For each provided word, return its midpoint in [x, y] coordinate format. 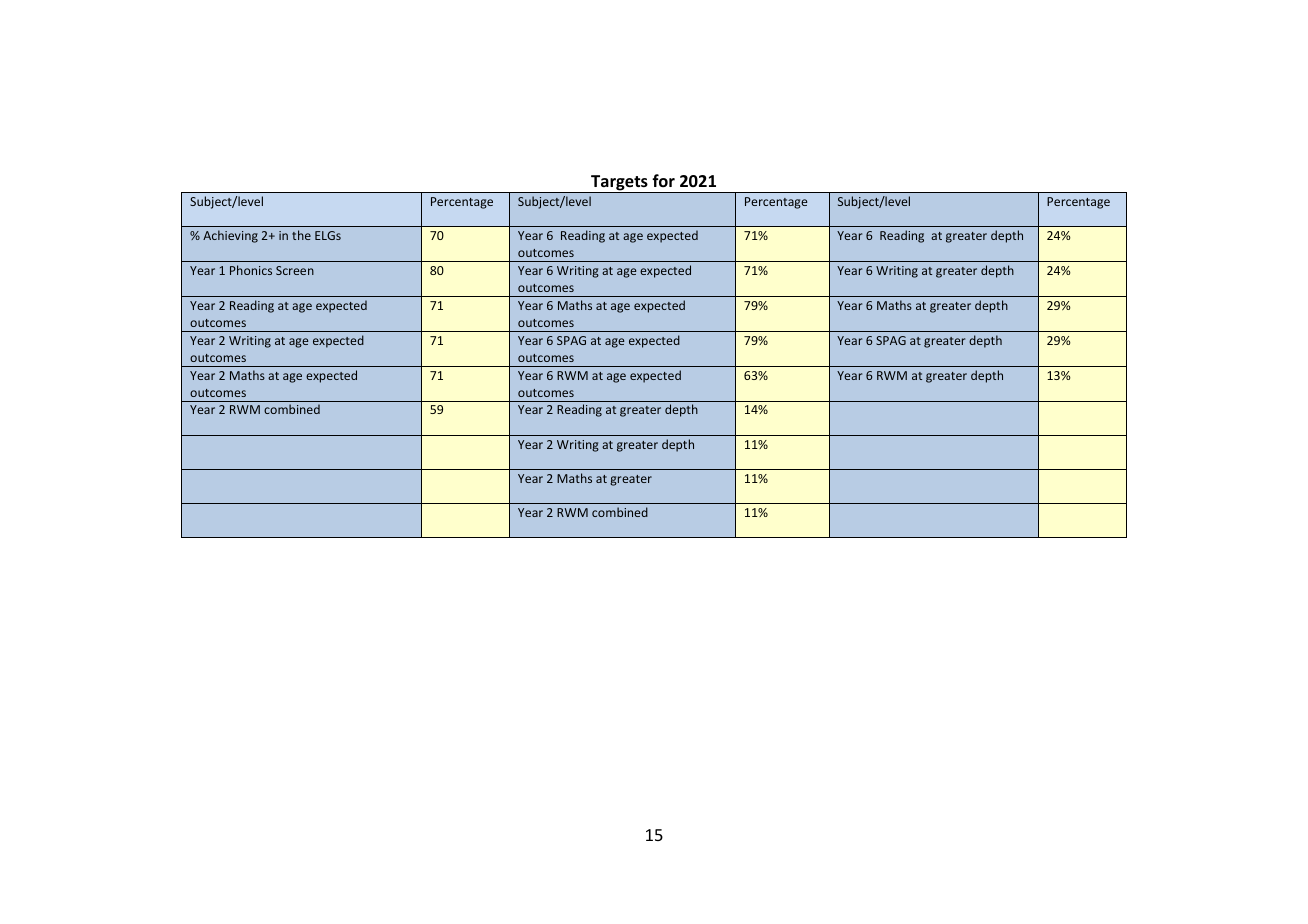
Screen [295, 270]
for [663, 181]
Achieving [230, 236]
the [301, 235]
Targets [619, 184]
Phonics [251, 270]
